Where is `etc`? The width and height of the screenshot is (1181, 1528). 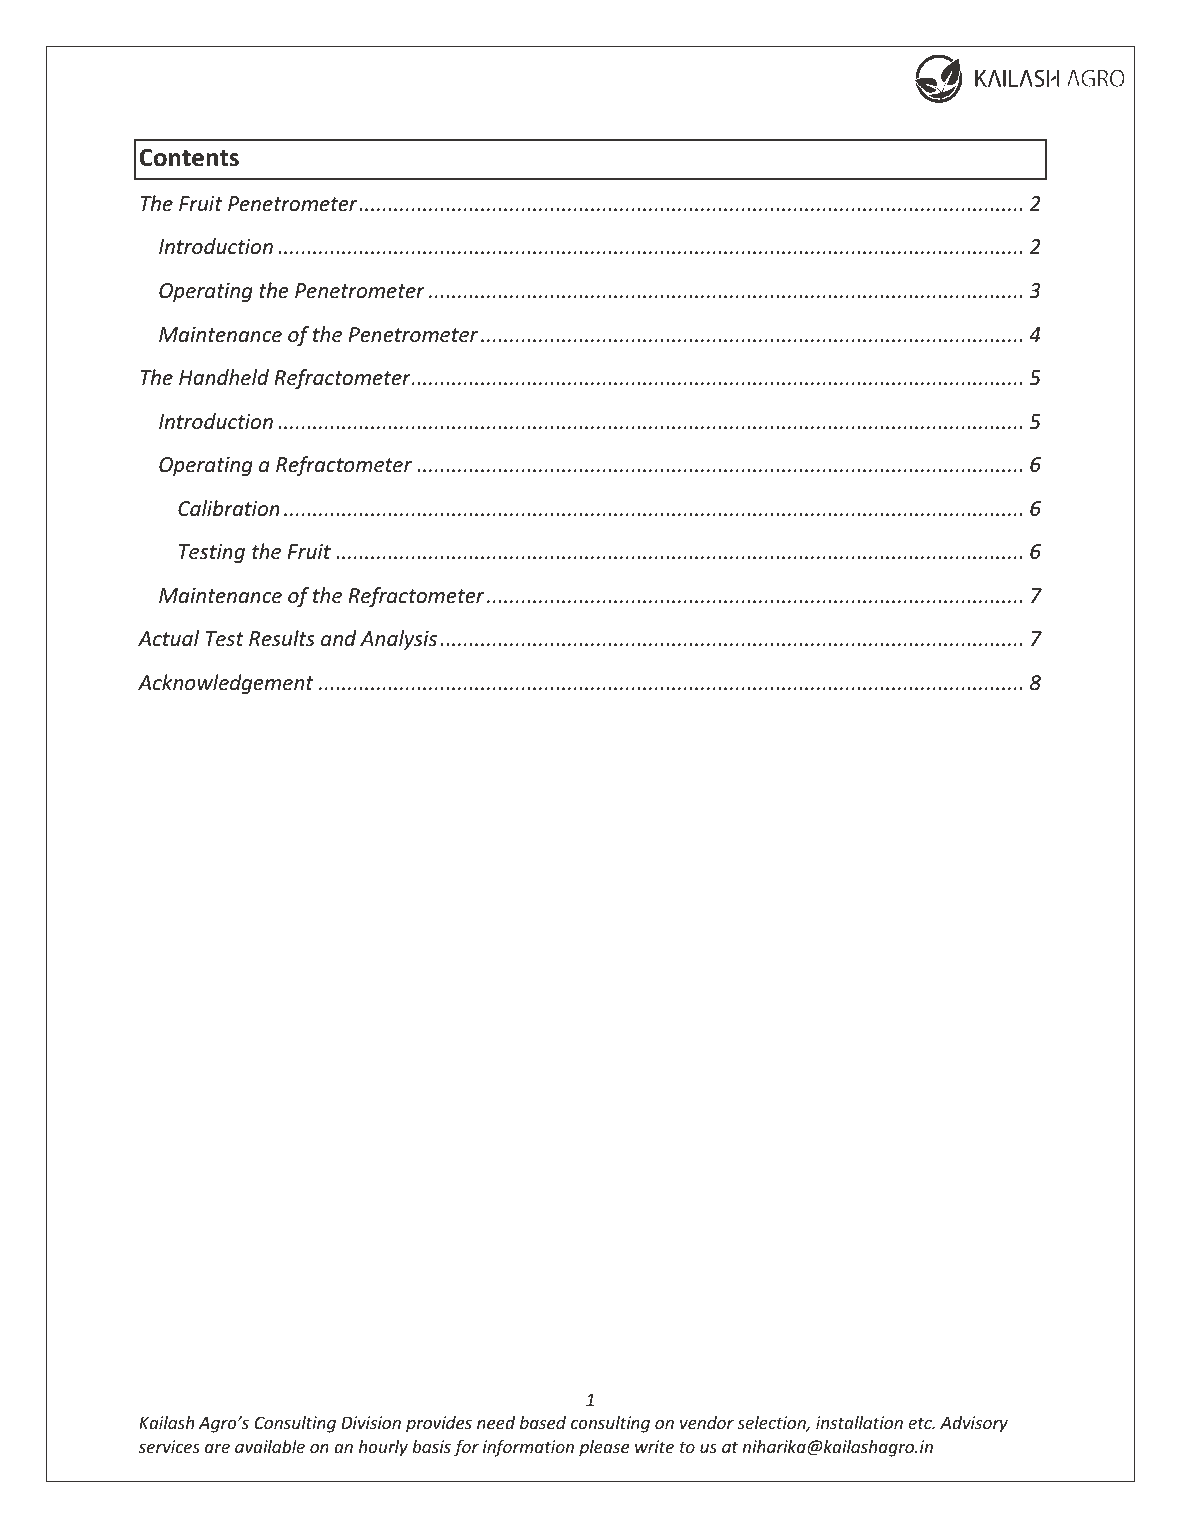 etc is located at coordinates (921, 1423).
